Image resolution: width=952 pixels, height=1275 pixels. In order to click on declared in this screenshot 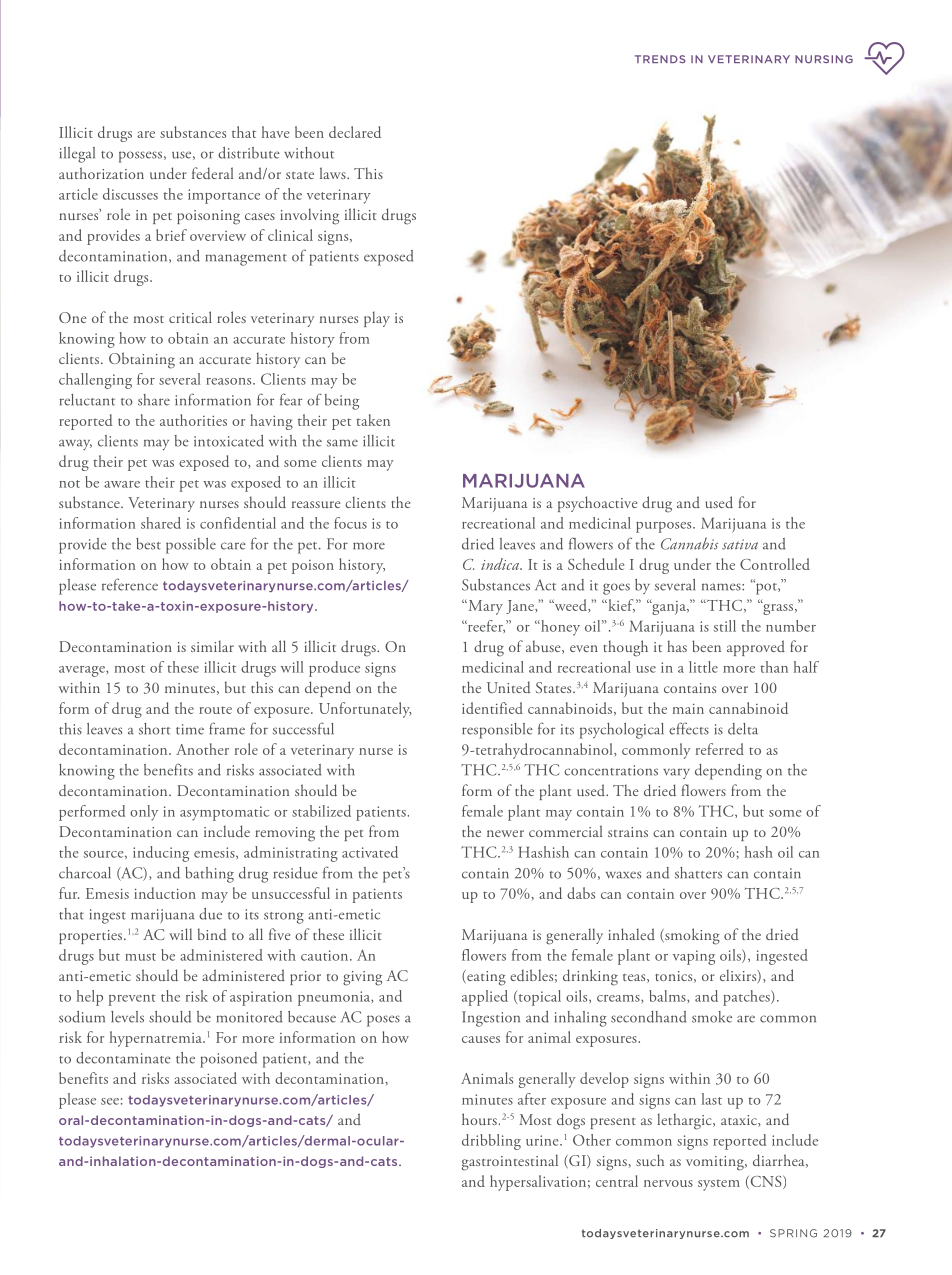, I will do `click(355, 132)`.
